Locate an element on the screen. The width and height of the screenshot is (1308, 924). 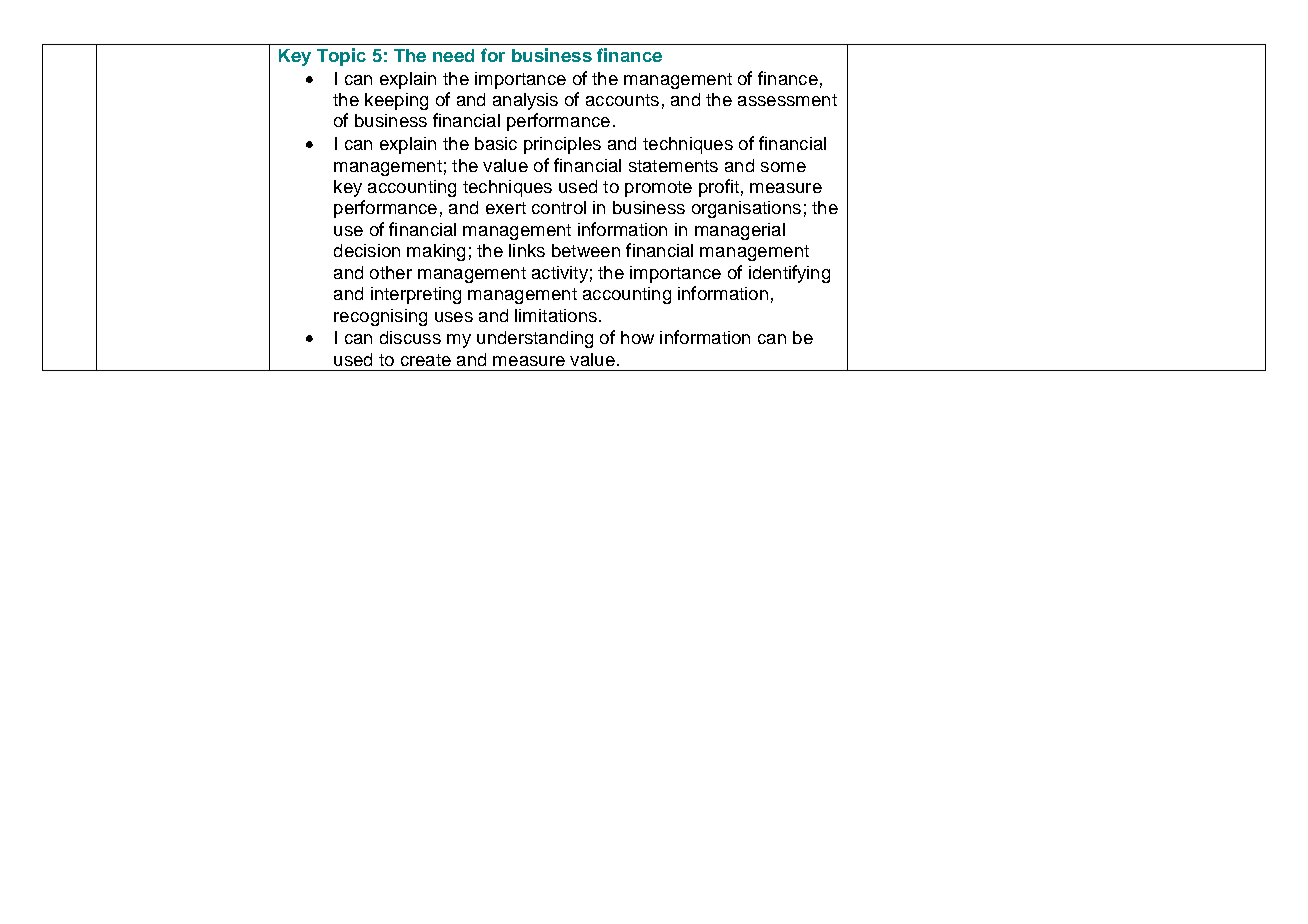
understanding is located at coordinates (535, 339).
